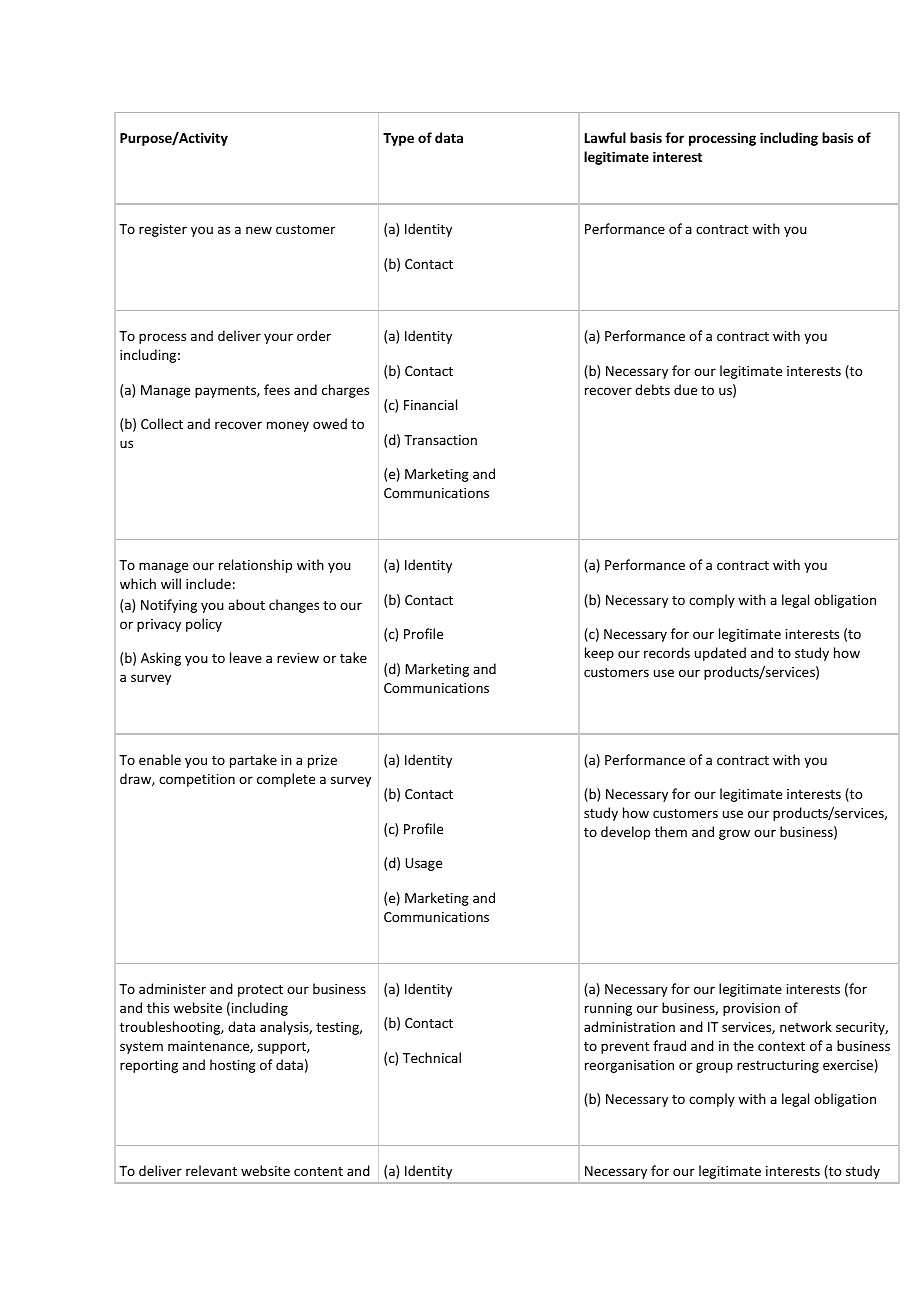 The height and width of the screenshot is (1308, 924). Describe the element at coordinates (734, 834) in the screenshot. I see `grow` at that location.
